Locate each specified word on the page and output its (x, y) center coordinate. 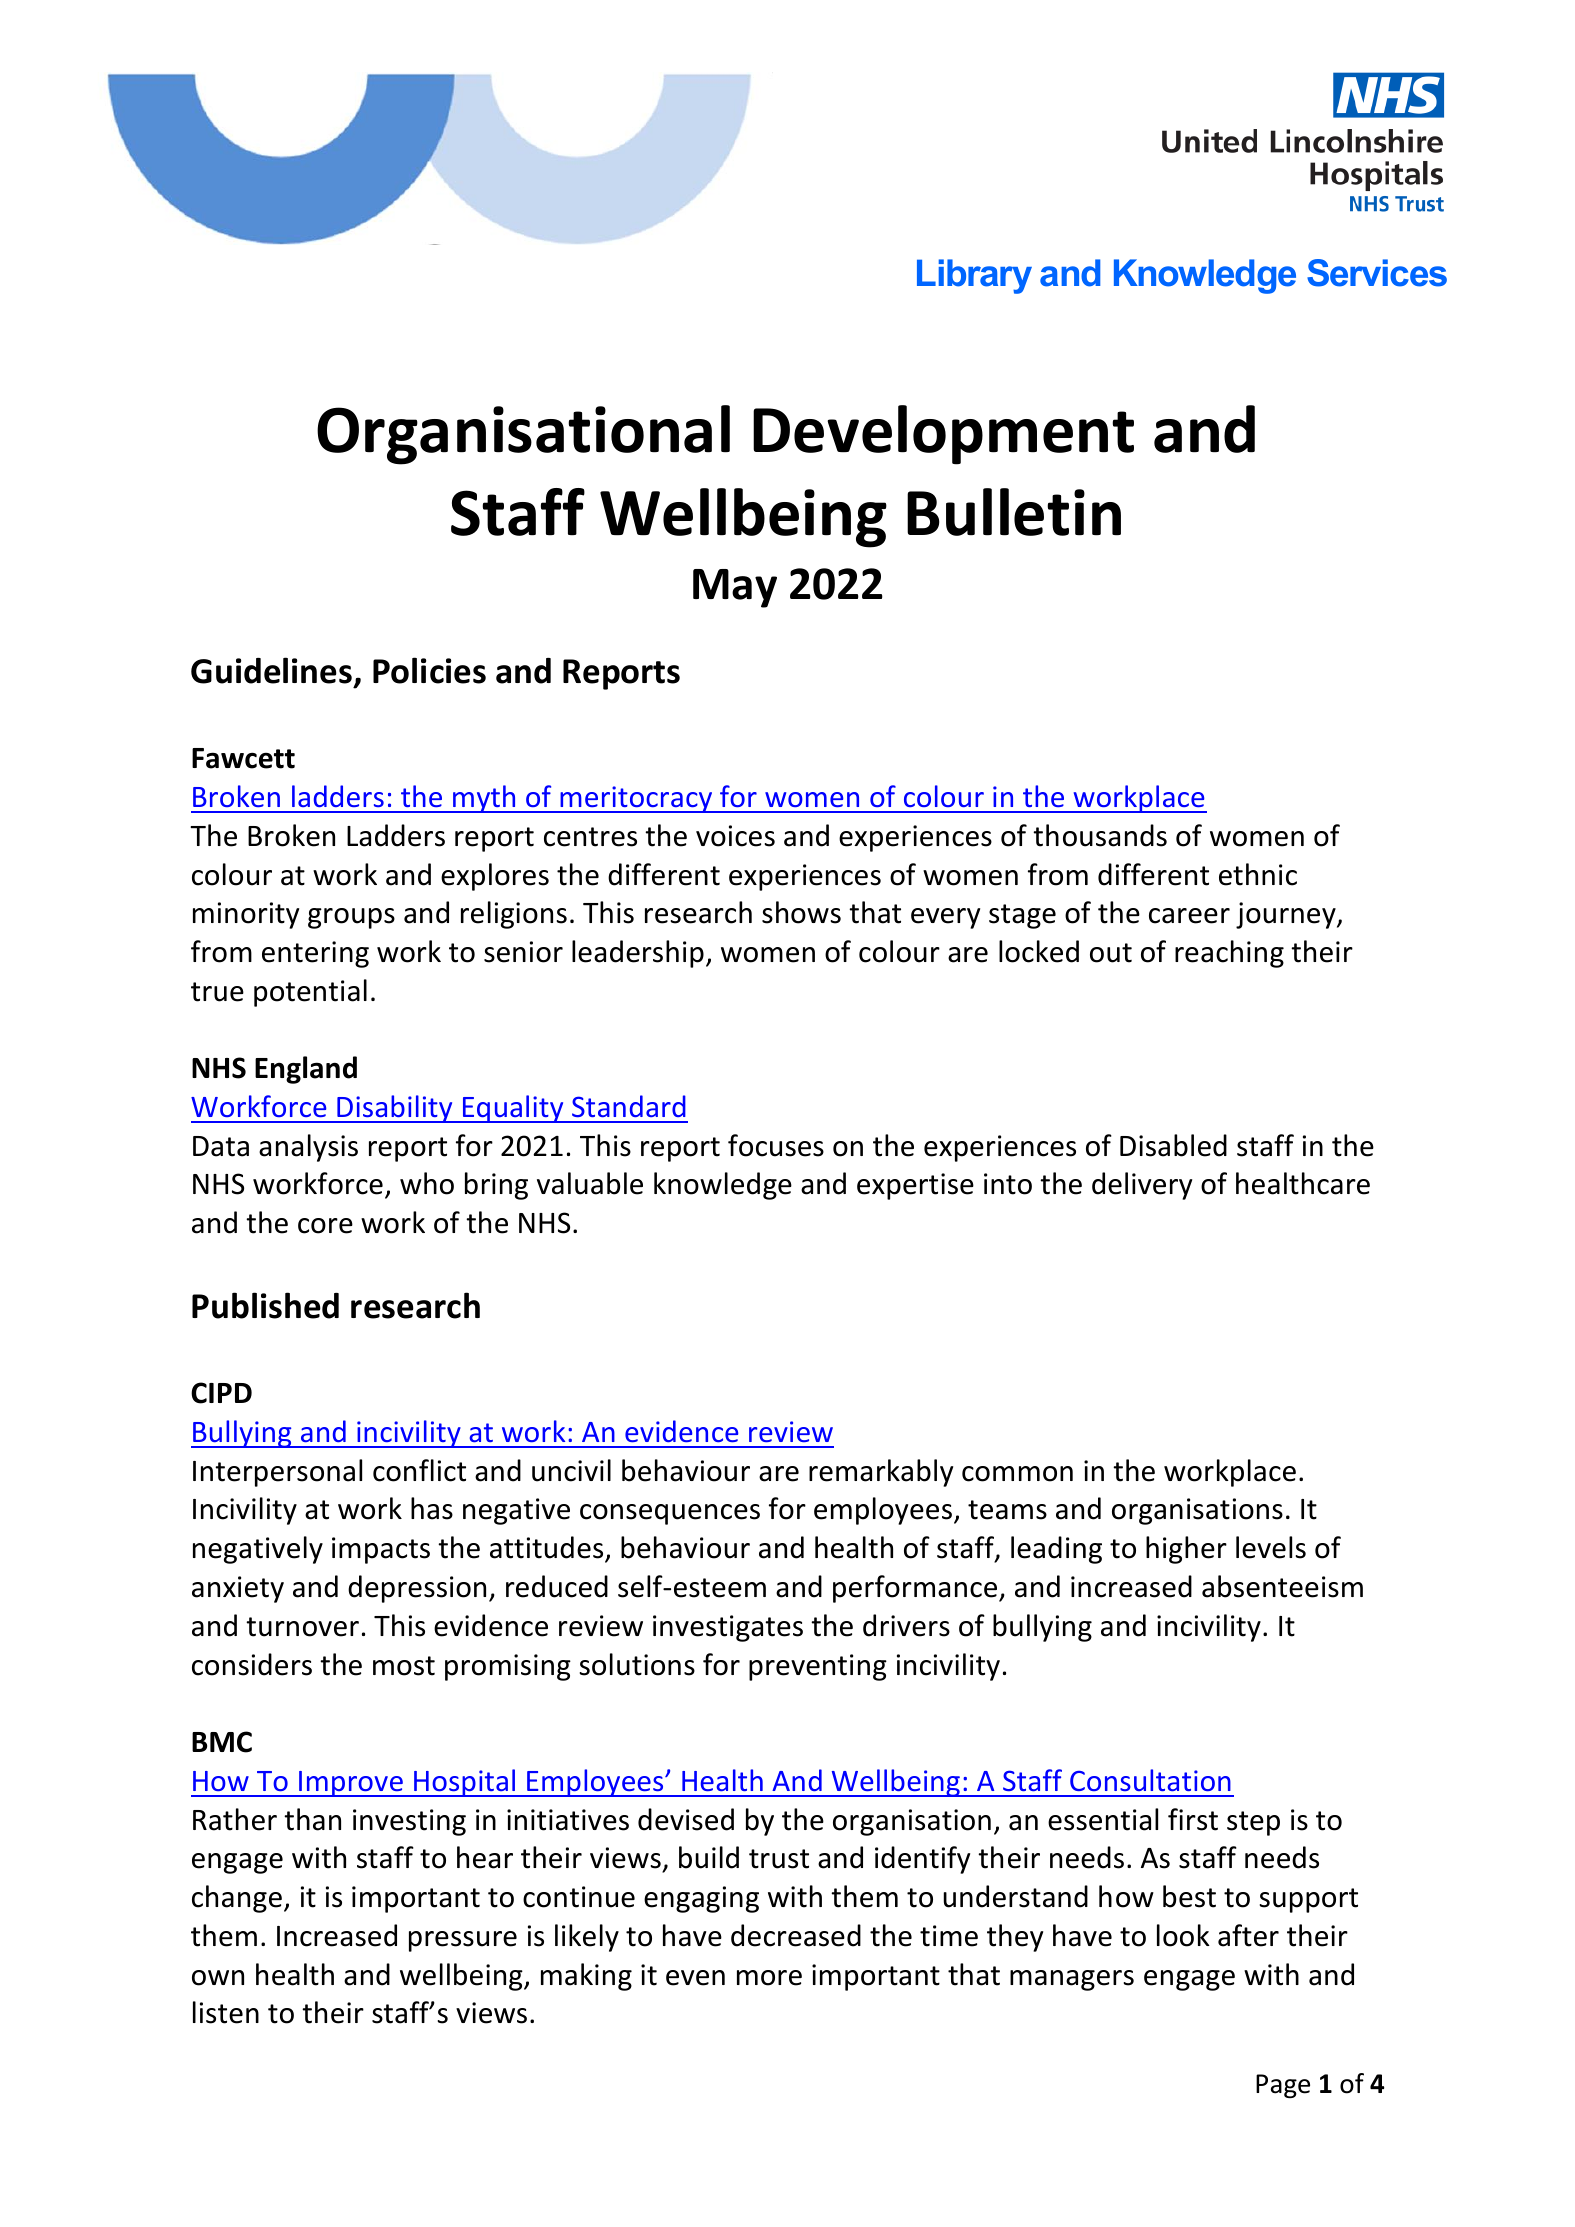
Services (1377, 273)
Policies (429, 670)
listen (226, 2012)
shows (801, 912)
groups (351, 918)
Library (974, 276)
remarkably (881, 1473)
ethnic (1258, 874)
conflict (419, 1470)
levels (1271, 1547)
